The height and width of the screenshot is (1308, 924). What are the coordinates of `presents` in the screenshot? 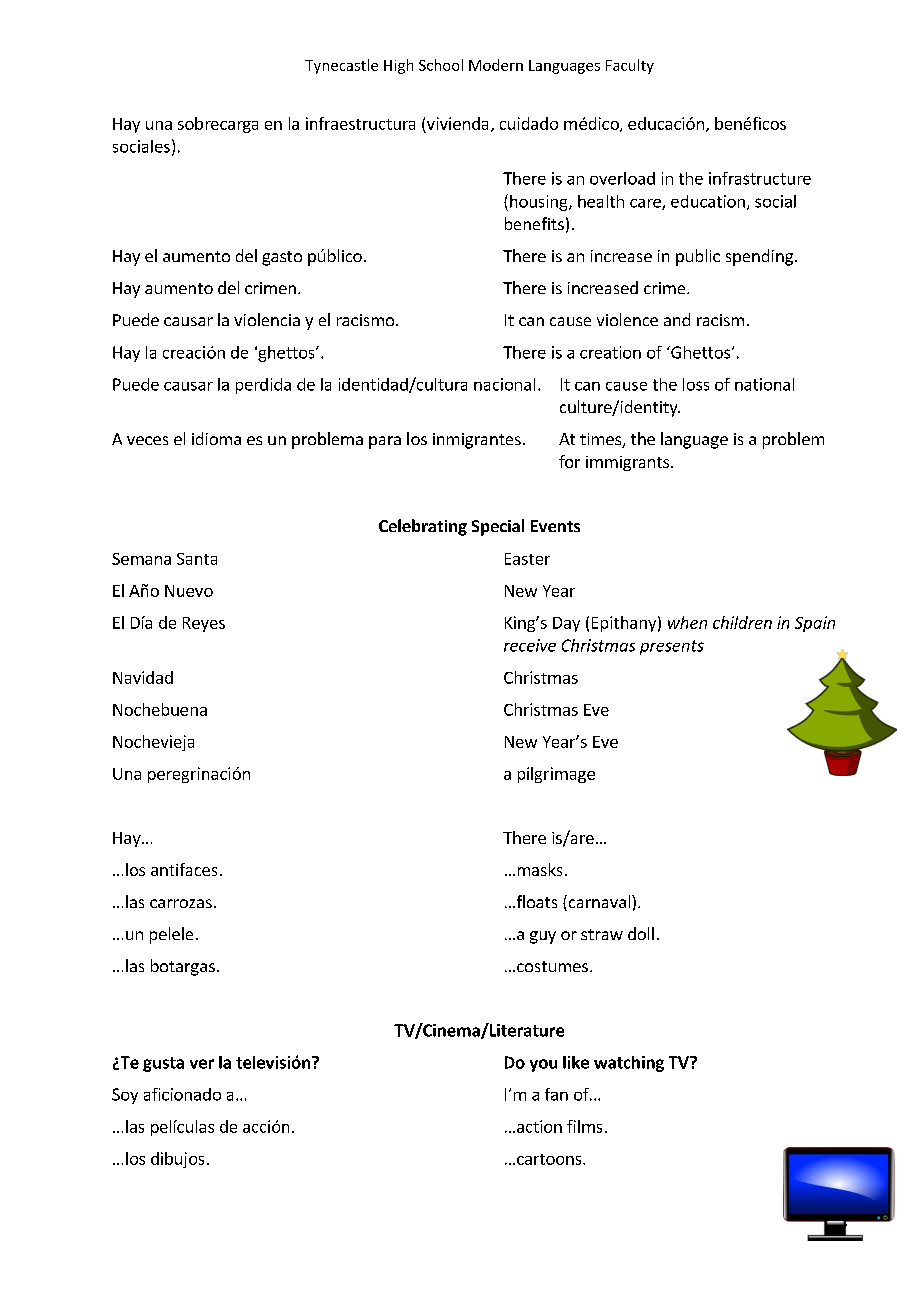 It's located at (672, 647).
